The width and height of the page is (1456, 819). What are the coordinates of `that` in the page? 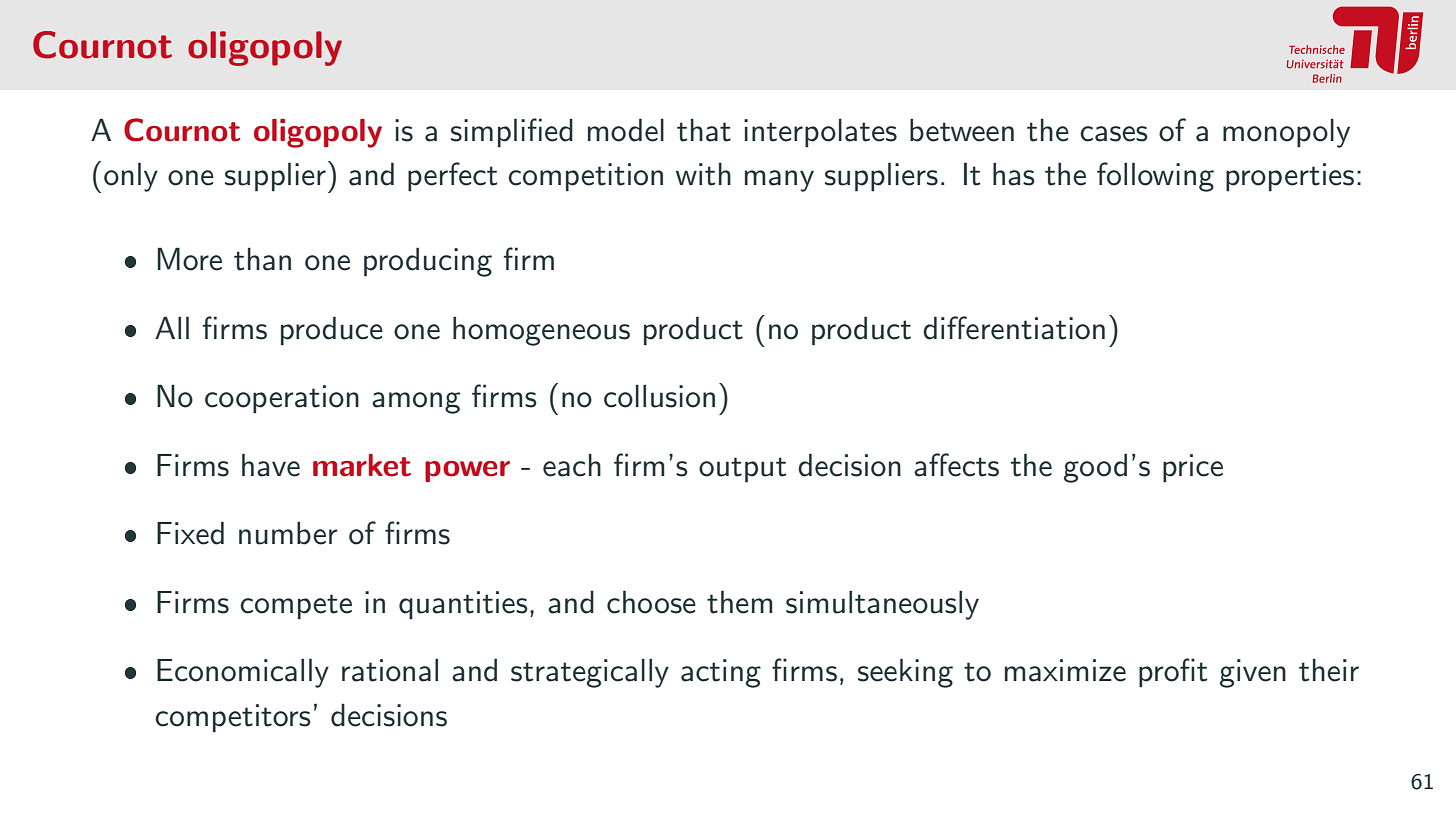 It's located at (704, 130).
